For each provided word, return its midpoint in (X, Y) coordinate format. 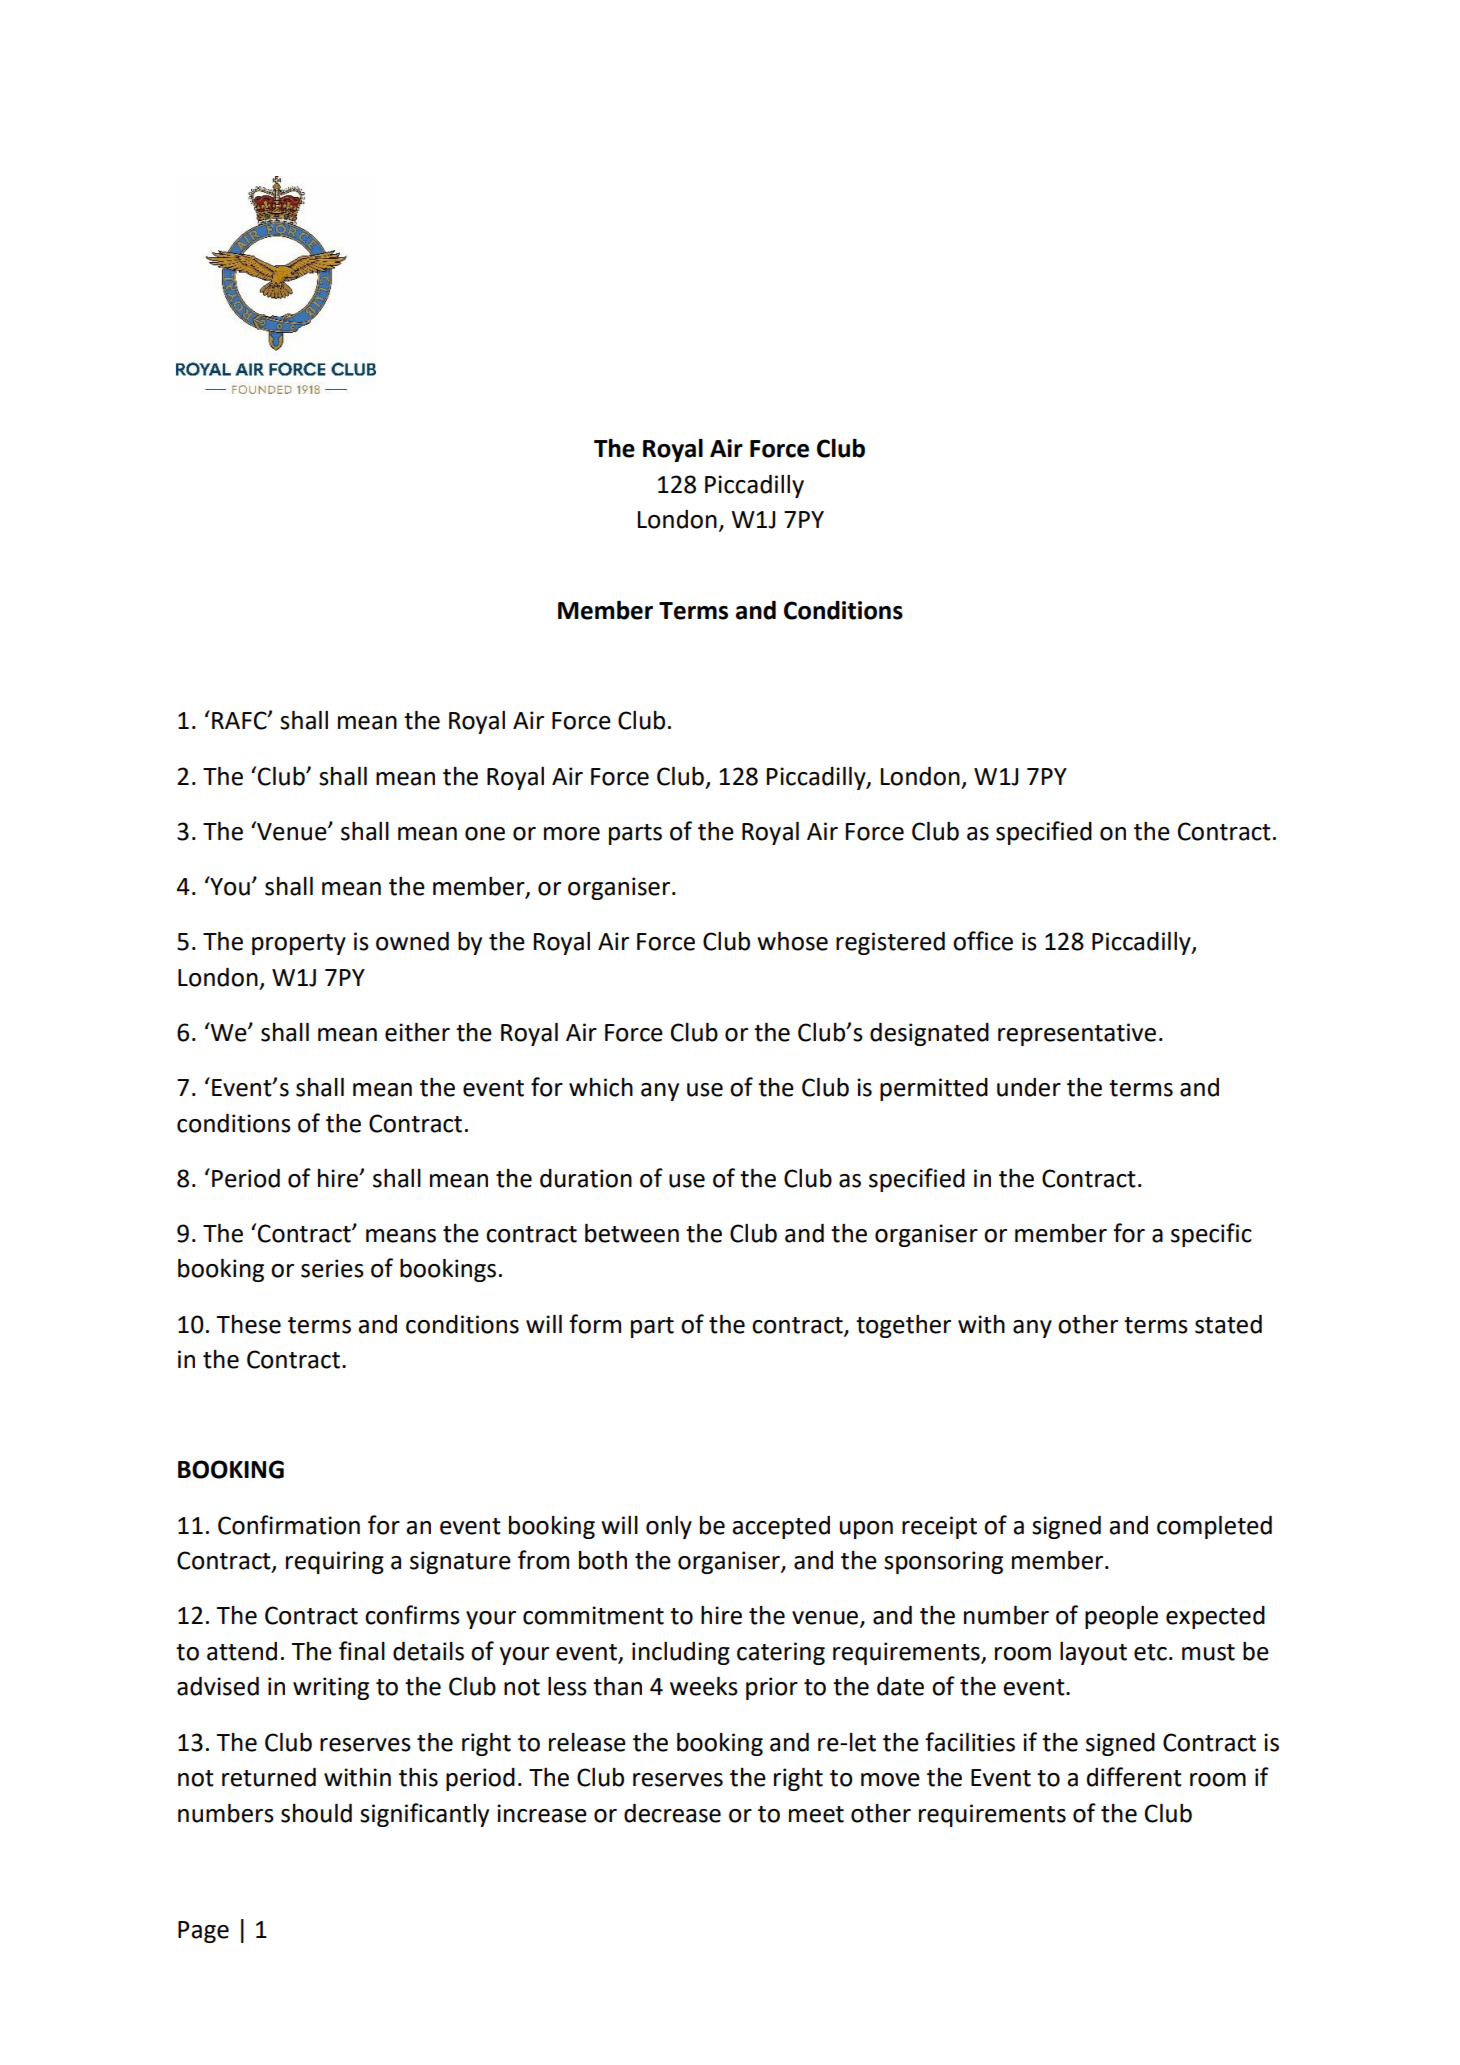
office (983, 941)
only (669, 1527)
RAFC (240, 720)
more (572, 834)
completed (1214, 1527)
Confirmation (289, 1525)
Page (203, 1932)
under (1029, 1087)
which (601, 1087)
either (417, 1032)
